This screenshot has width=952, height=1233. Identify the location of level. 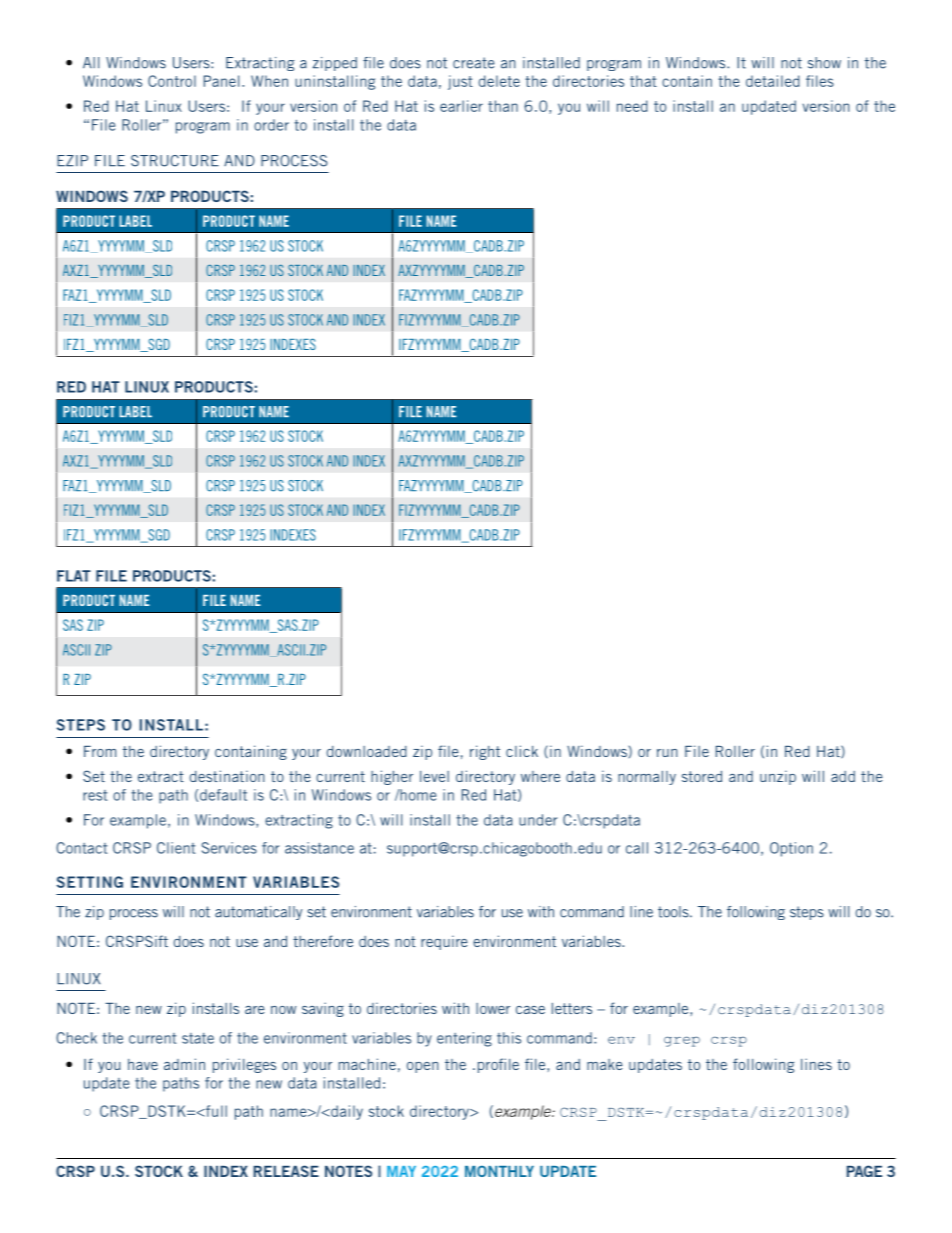
(434, 776).
